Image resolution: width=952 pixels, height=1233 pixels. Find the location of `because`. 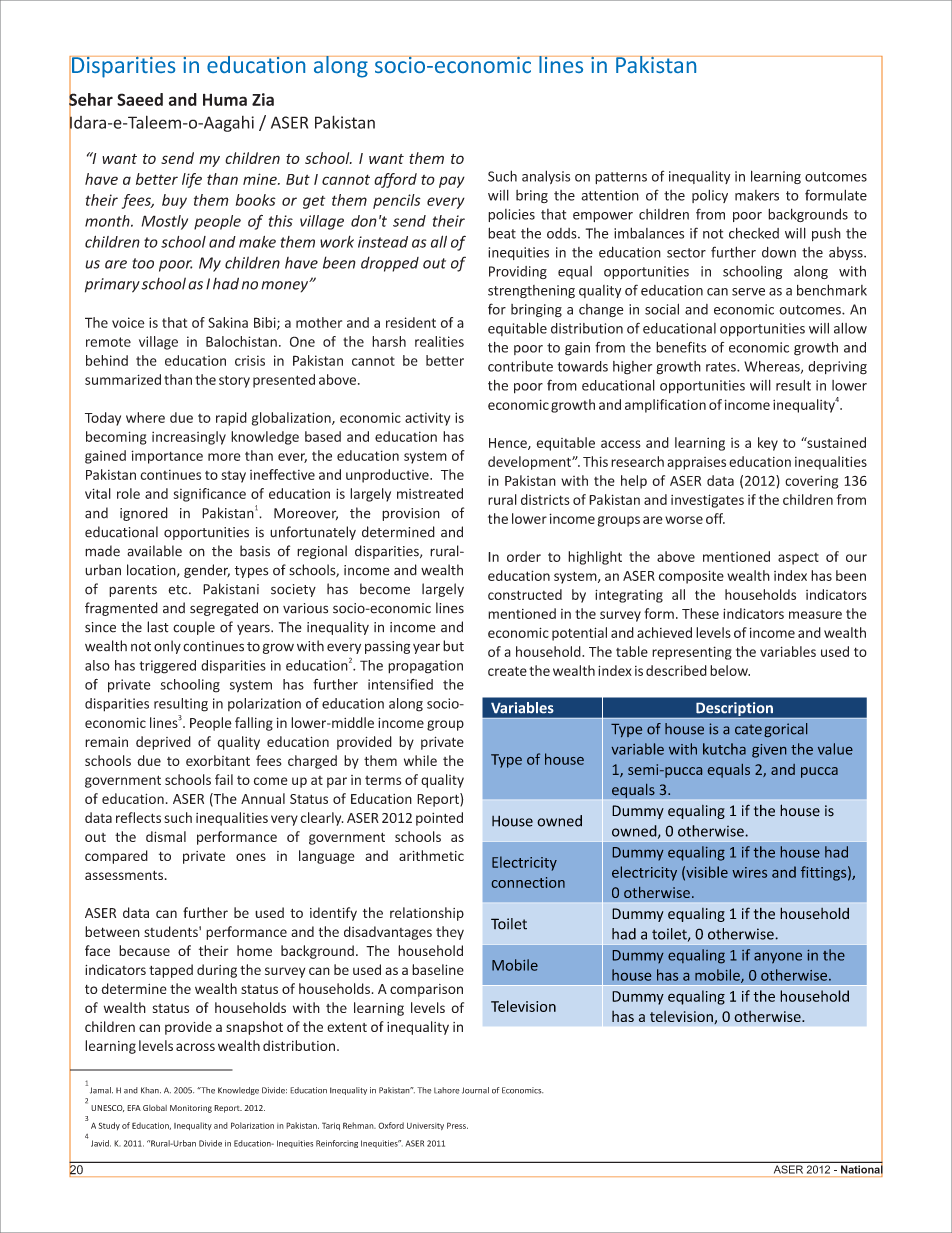

because is located at coordinates (144, 950).
